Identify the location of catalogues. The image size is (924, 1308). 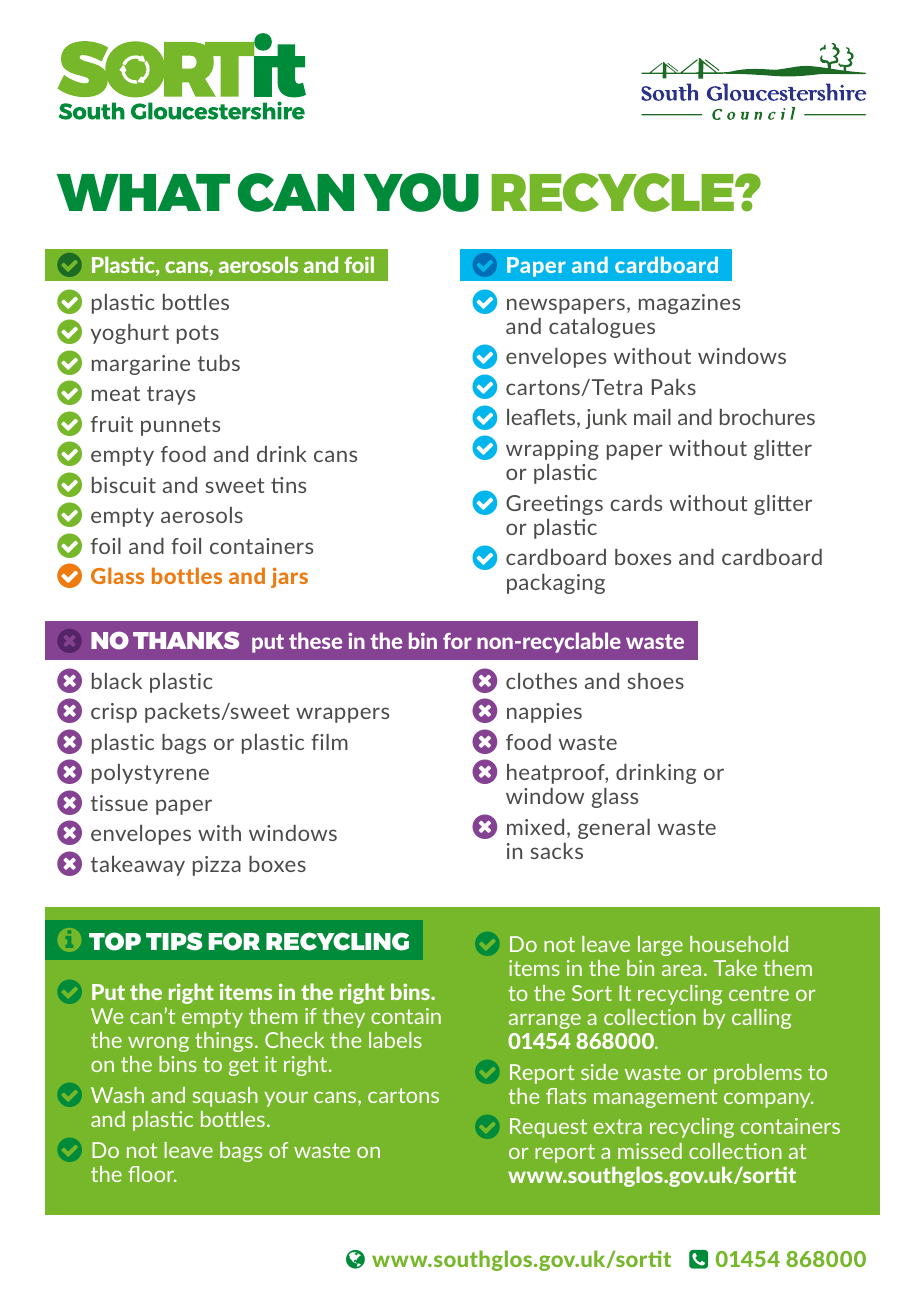
(602, 328).
